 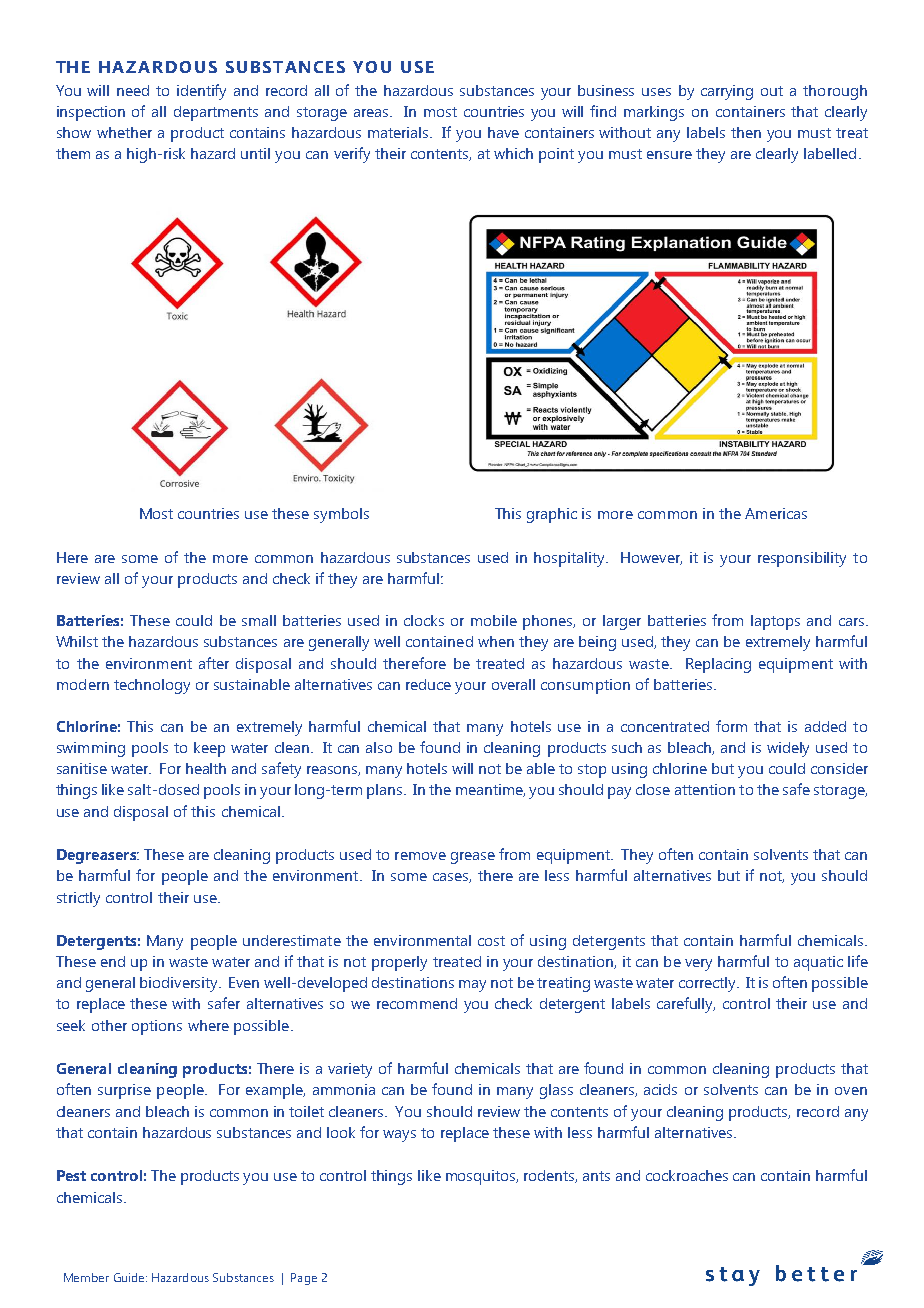 What do you see at coordinates (78, 899) in the screenshot?
I see `strictly` at bounding box center [78, 899].
